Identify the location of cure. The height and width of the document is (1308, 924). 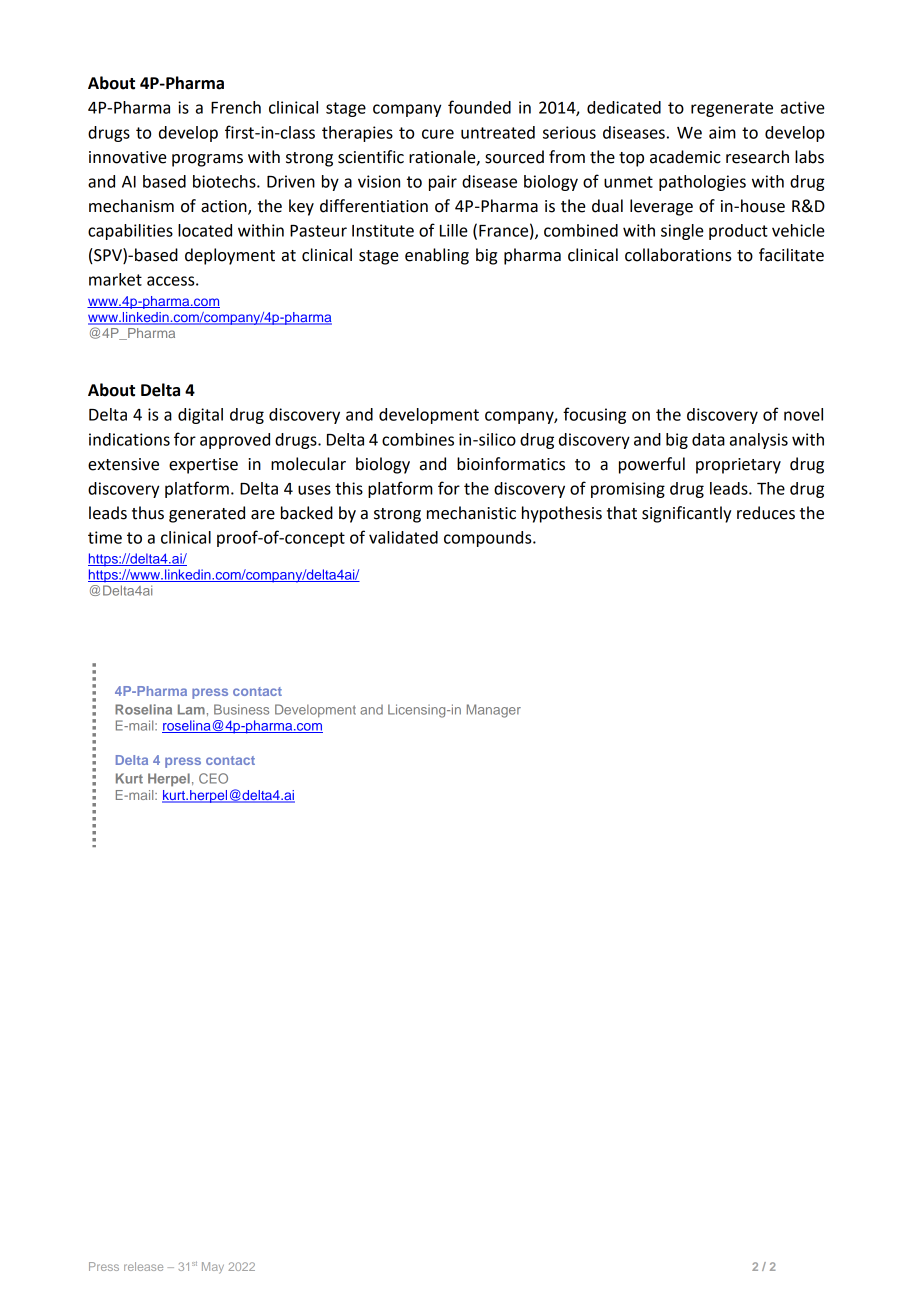
(438, 134).
